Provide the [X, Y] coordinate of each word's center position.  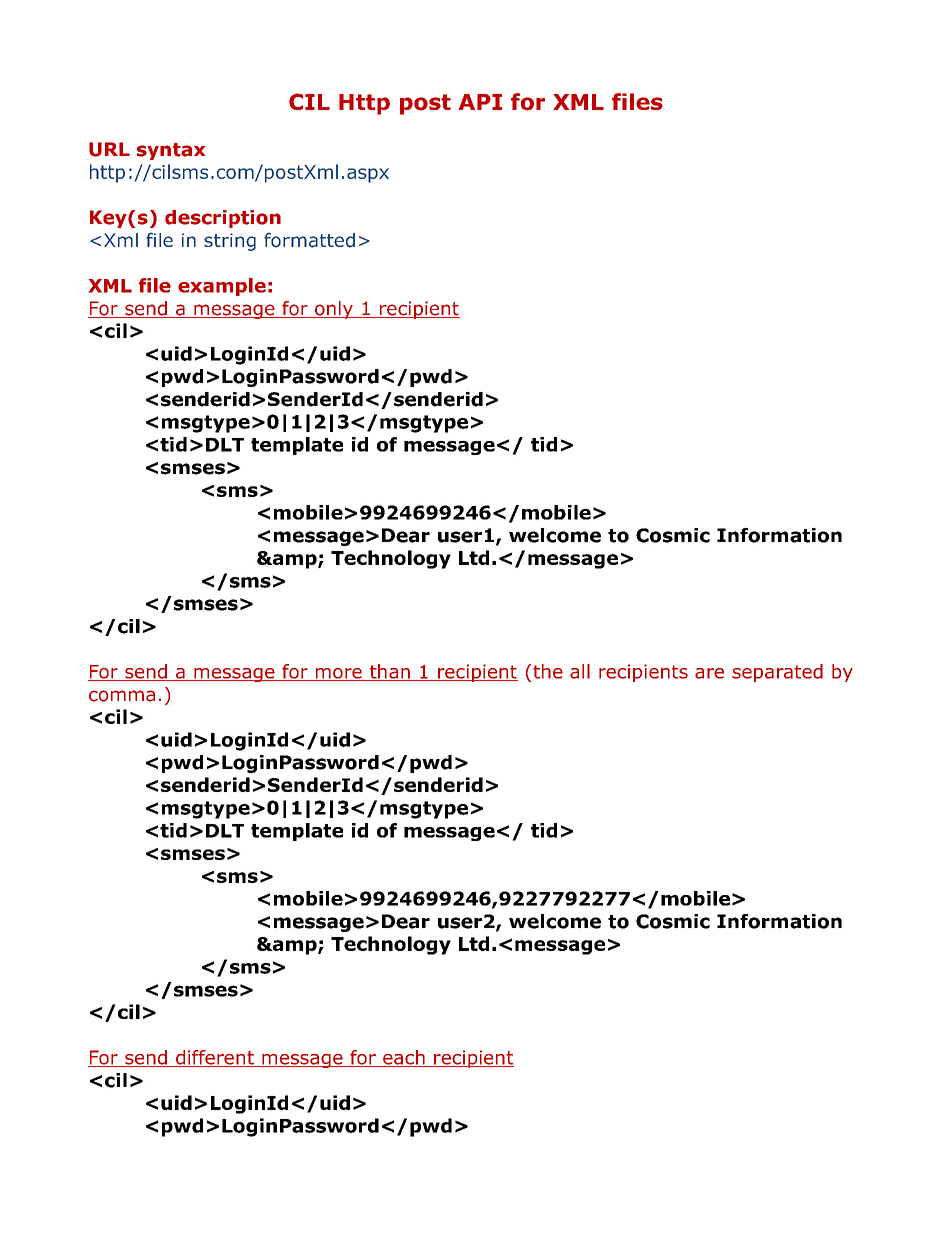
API [480, 102]
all [580, 671]
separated [777, 673]
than [390, 672]
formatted [309, 240]
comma [122, 696]
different [215, 1058]
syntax [171, 151]
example [222, 287]
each [404, 1058]
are [709, 673]
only [334, 310]
